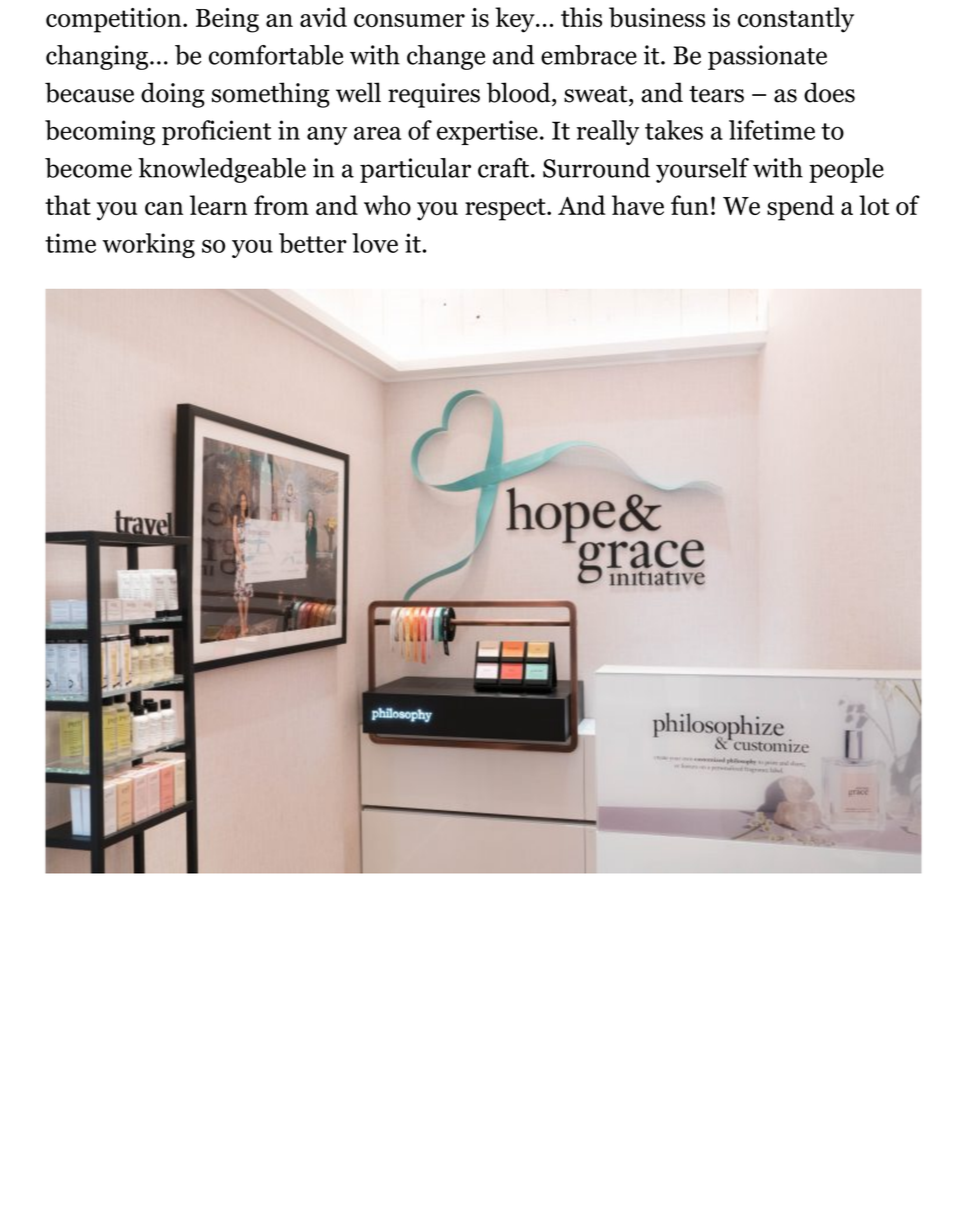  I want to click on craft, so click(505, 168).
